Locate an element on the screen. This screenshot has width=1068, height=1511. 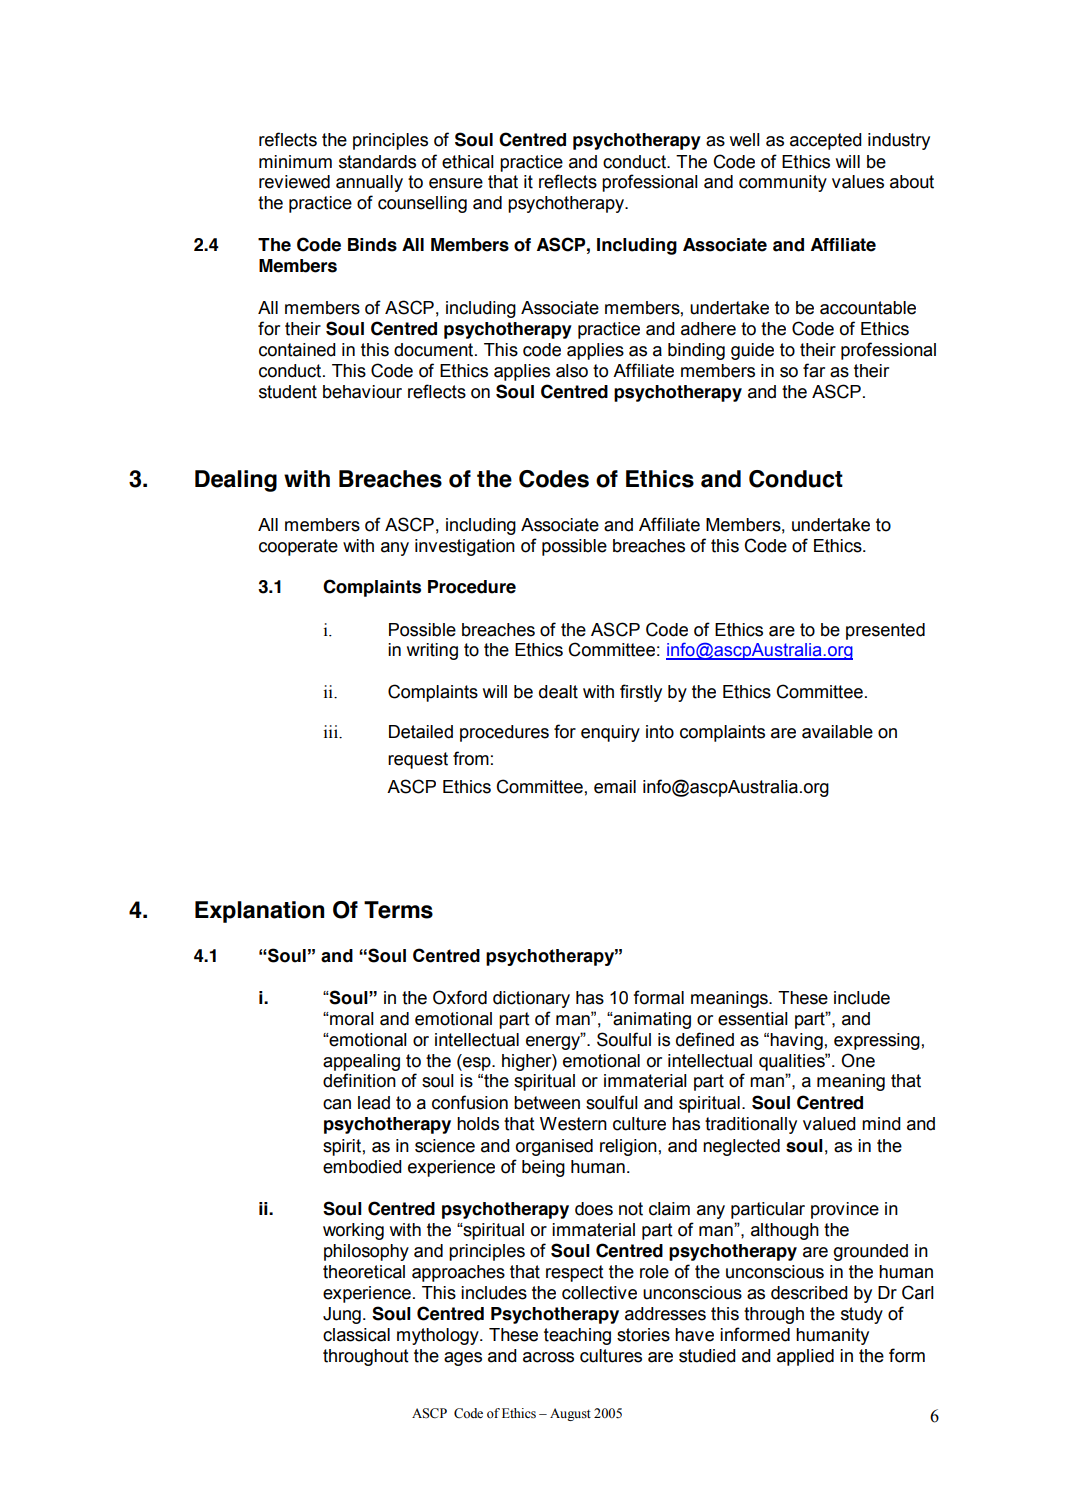
reviewed is located at coordinates (294, 182).
